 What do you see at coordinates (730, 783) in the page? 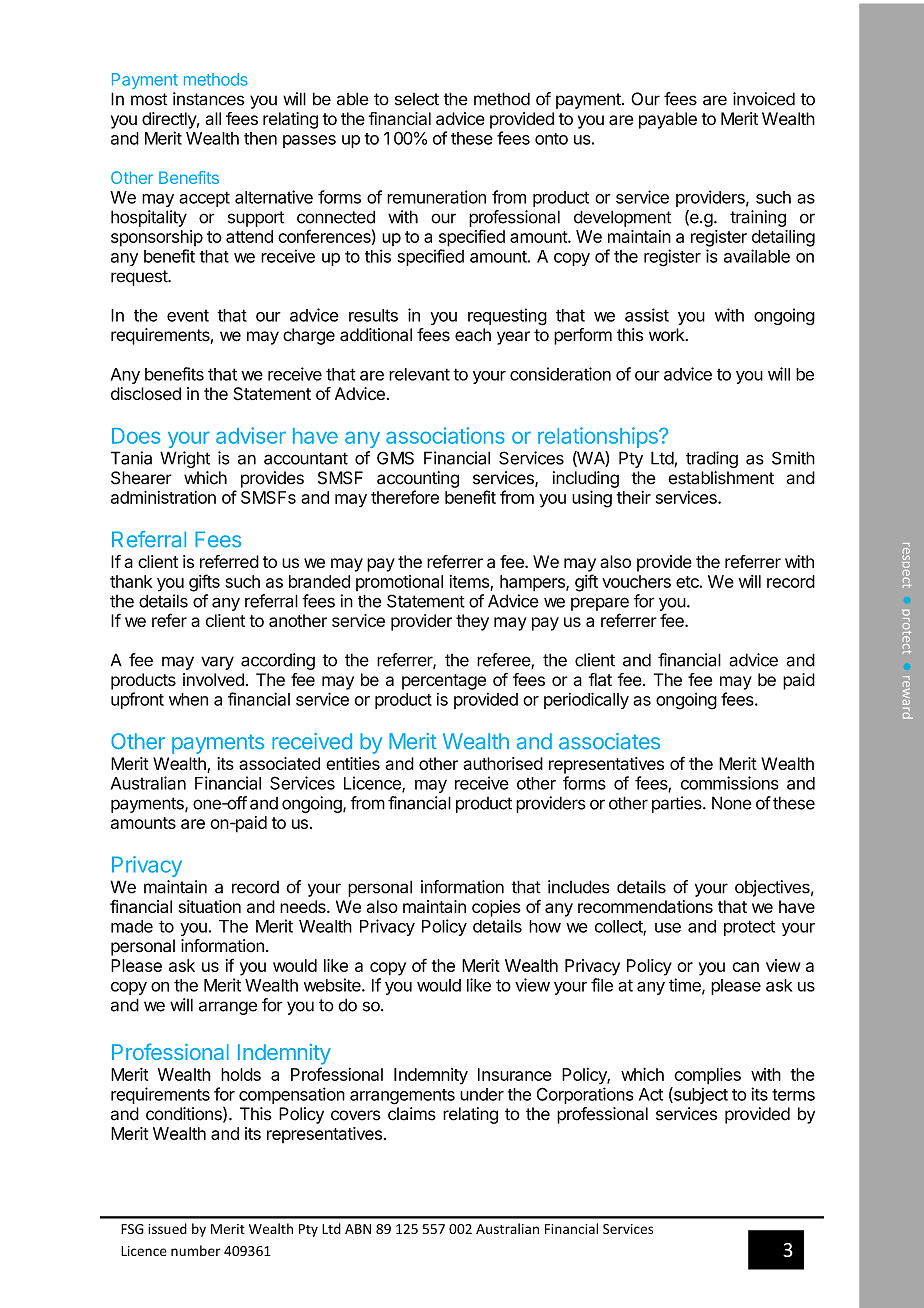
I see `commissions` at bounding box center [730, 783].
